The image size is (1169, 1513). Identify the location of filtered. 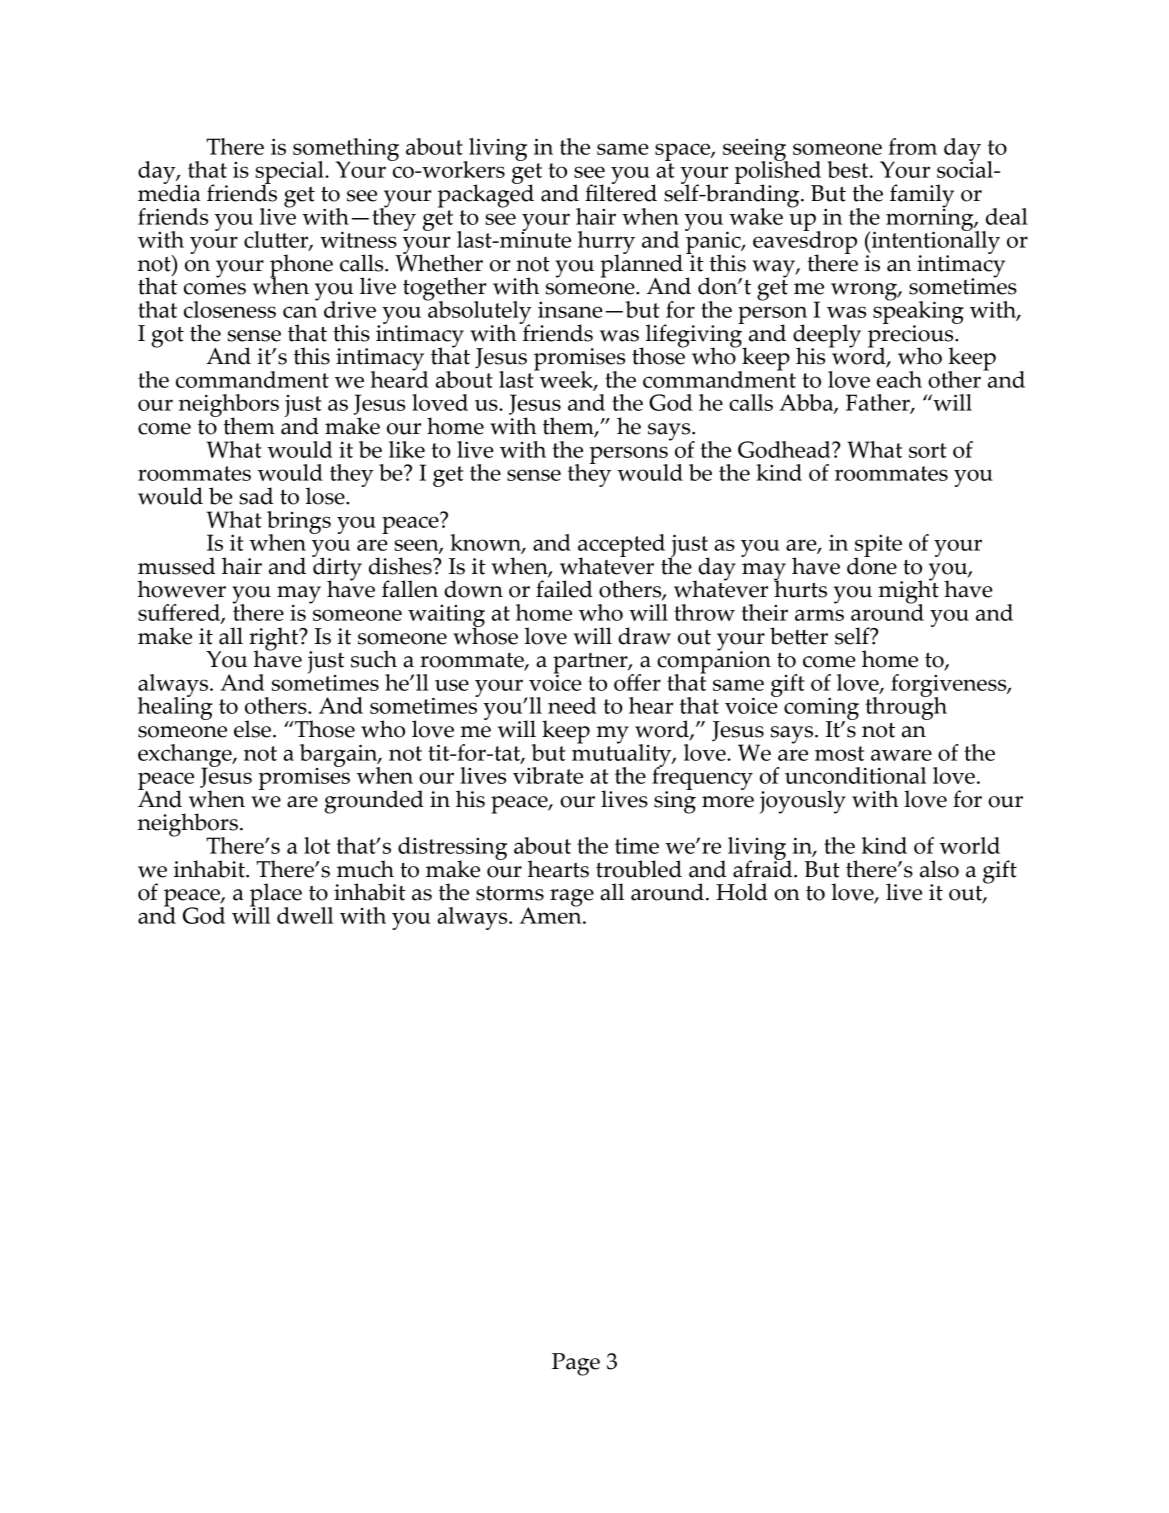
(621, 192).
